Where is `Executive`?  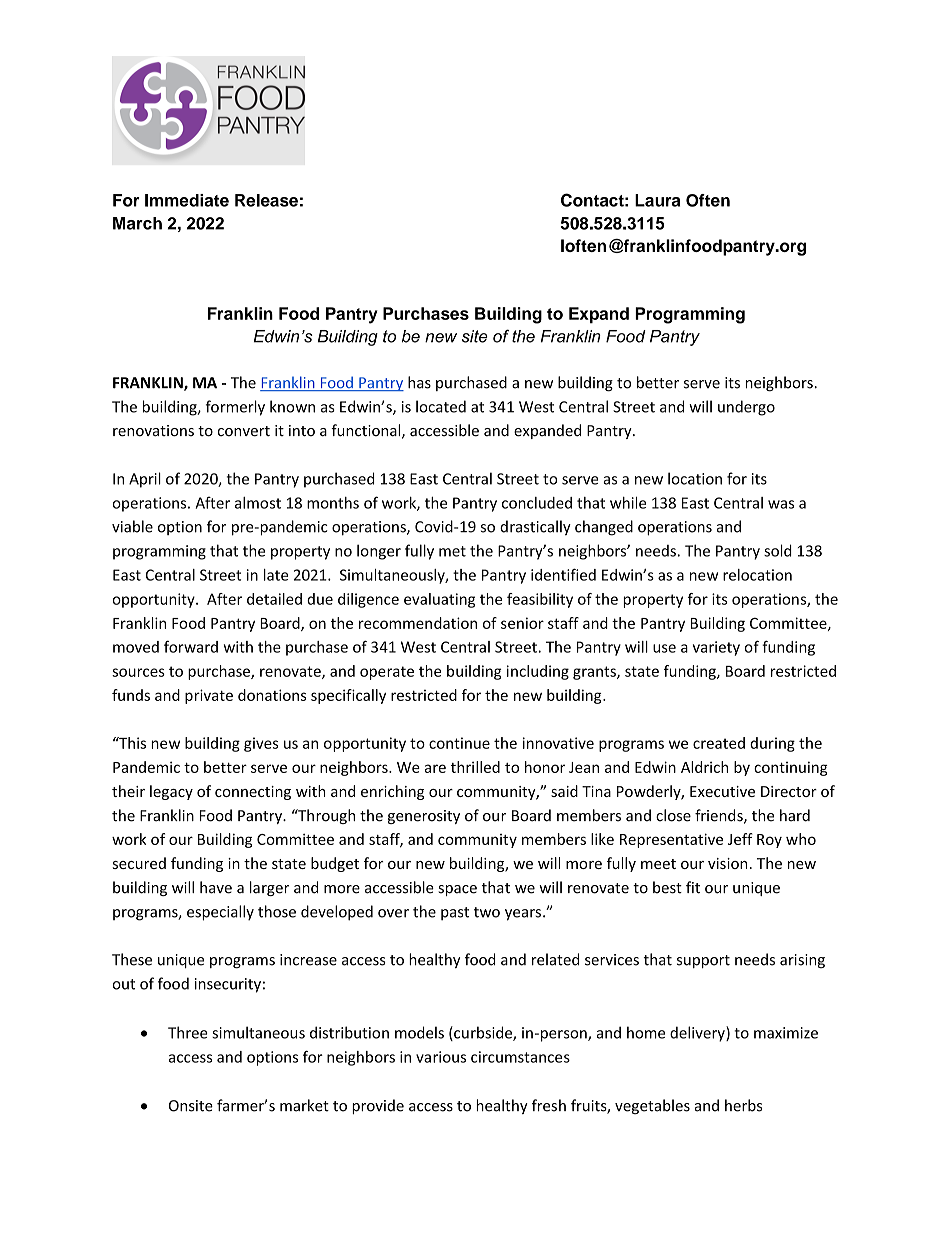 Executive is located at coordinates (722, 791).
